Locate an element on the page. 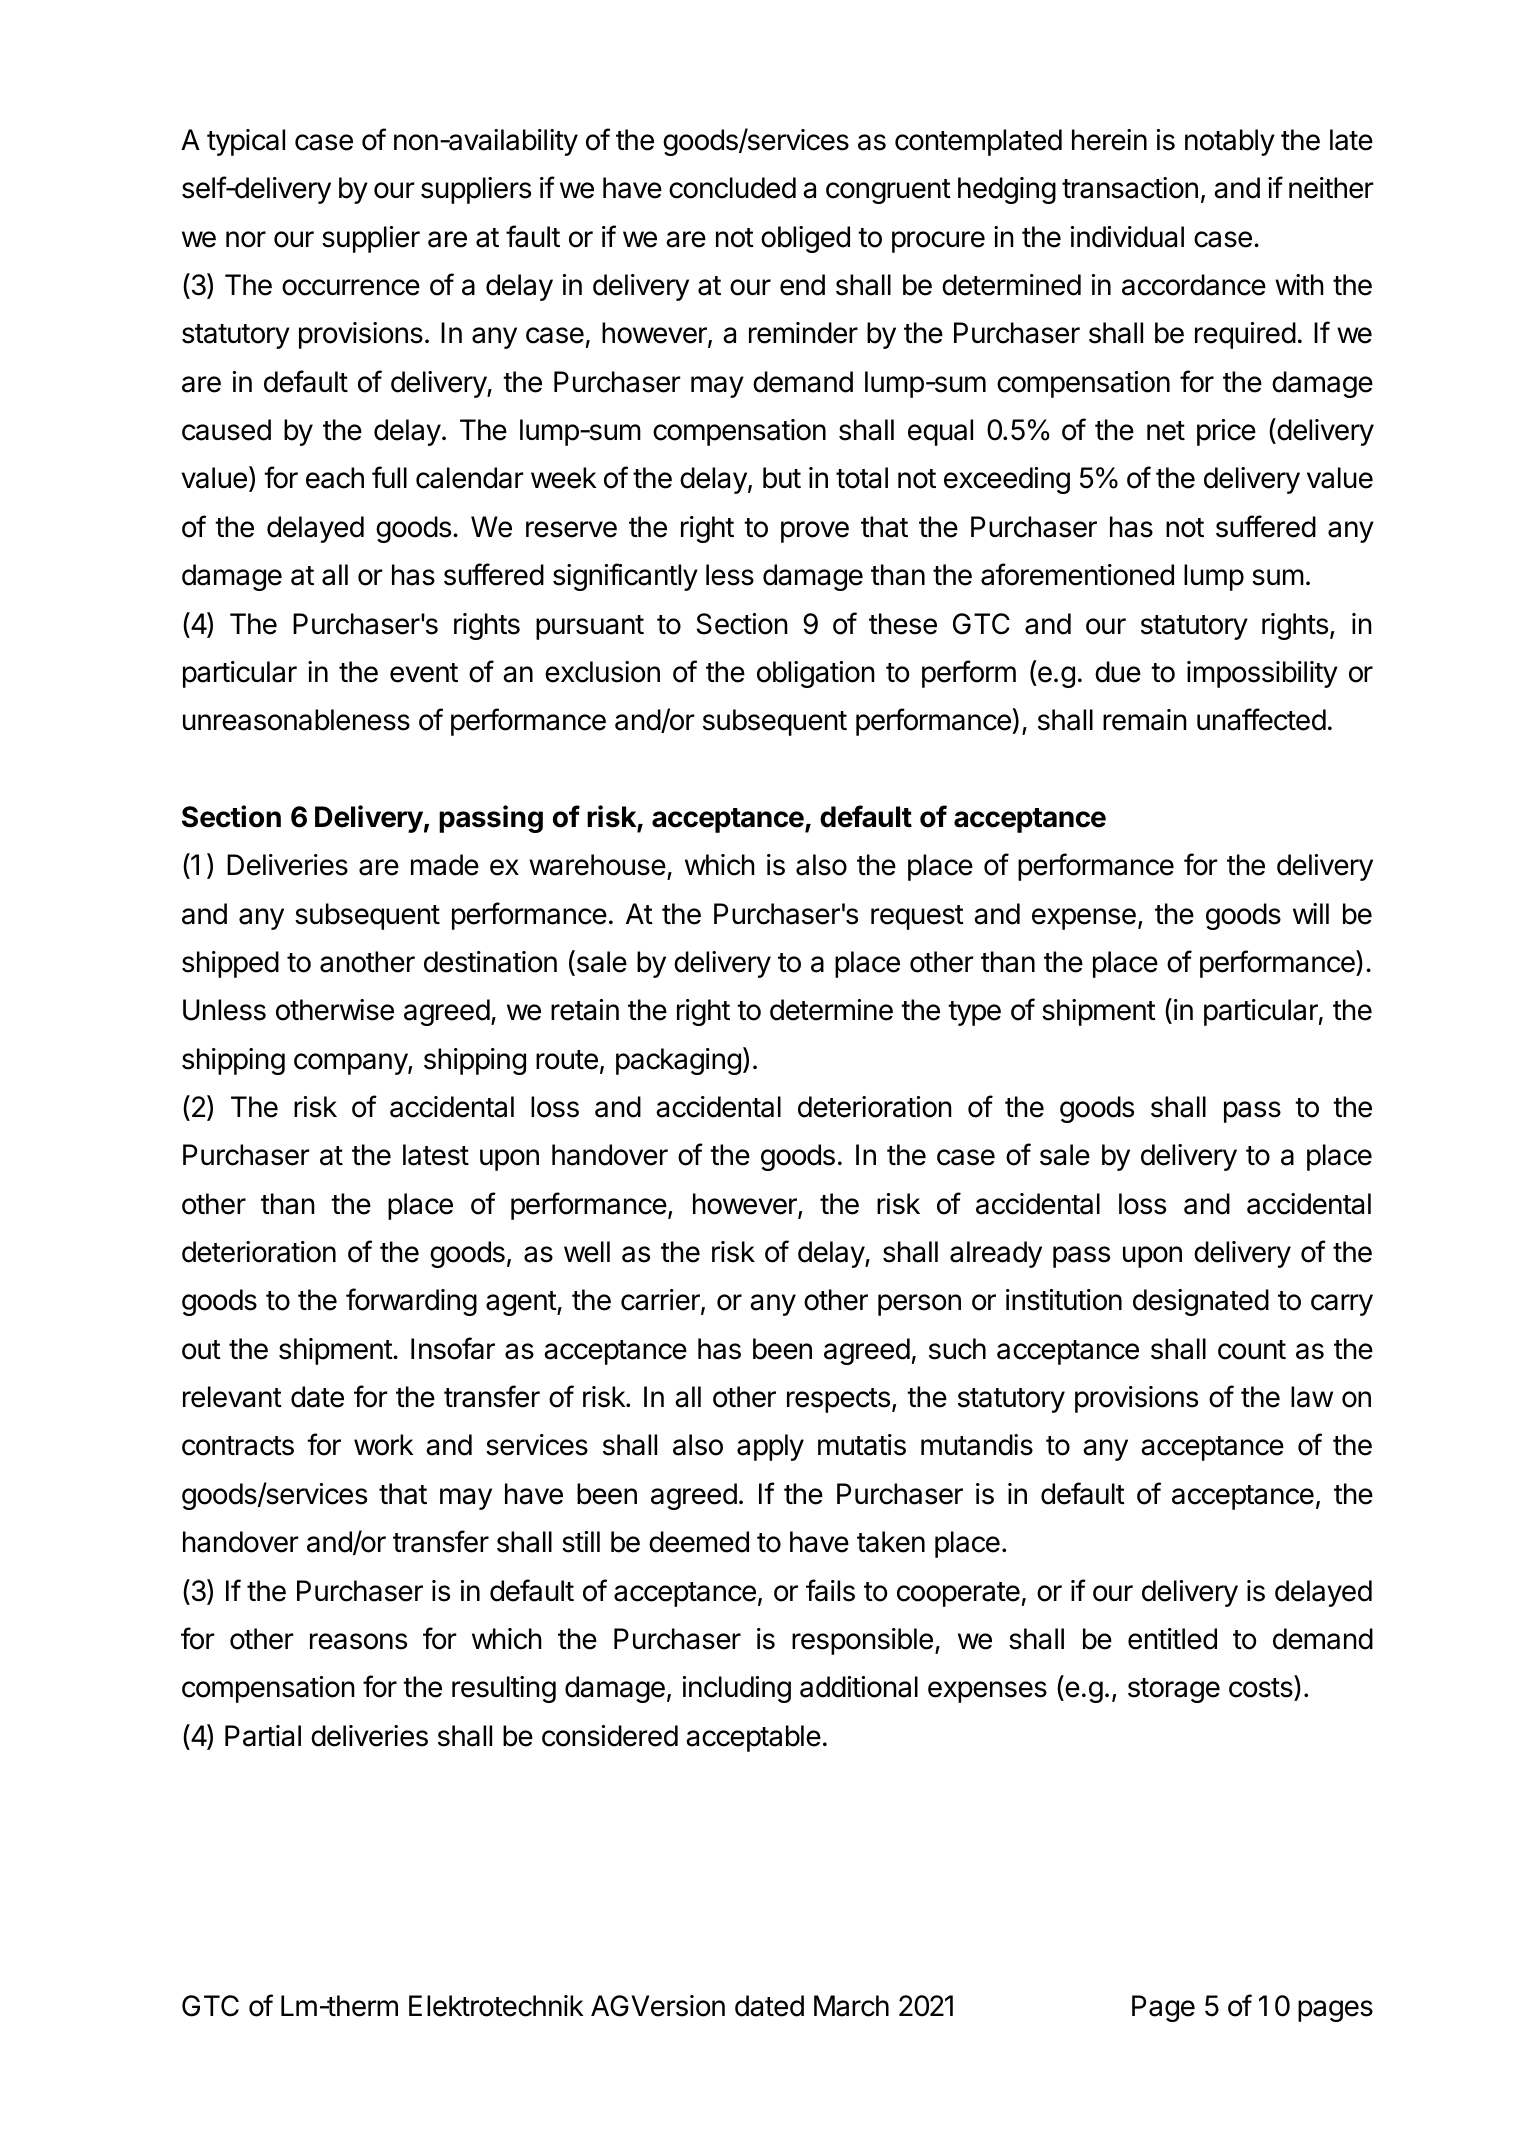  will is located at coordinates (1311, 913).
